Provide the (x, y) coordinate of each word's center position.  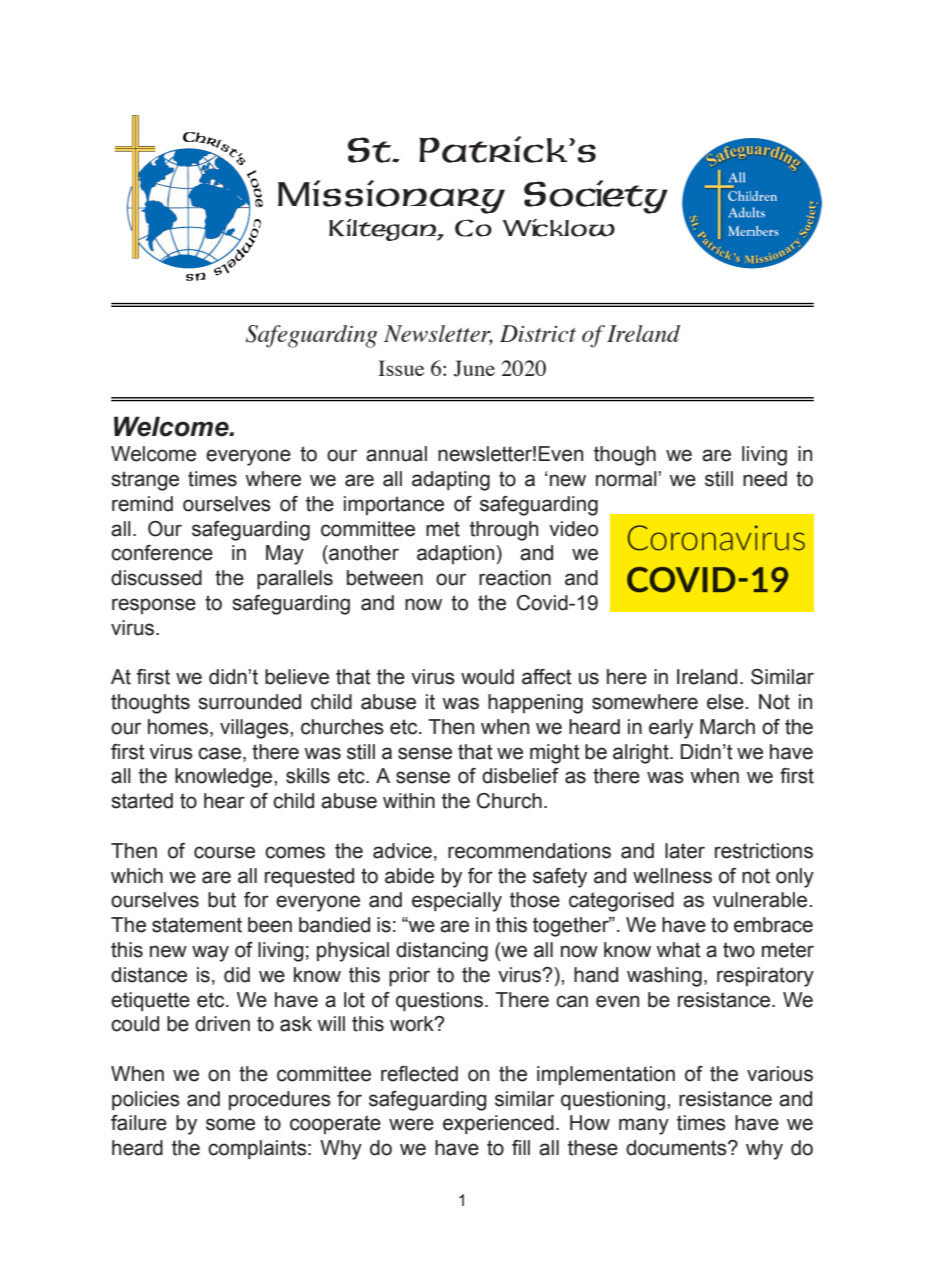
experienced (498, 1124)
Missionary (391, 197)
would (487, 677)
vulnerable (761, 900)
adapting (451, 481)
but (222, 900)
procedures (280, 1100)
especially (457, 902)
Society (596, 197)
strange (145, 481)
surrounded (249, 702)
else (726, 702)
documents (677, 1148)
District (538, 333)
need (765, 479)
